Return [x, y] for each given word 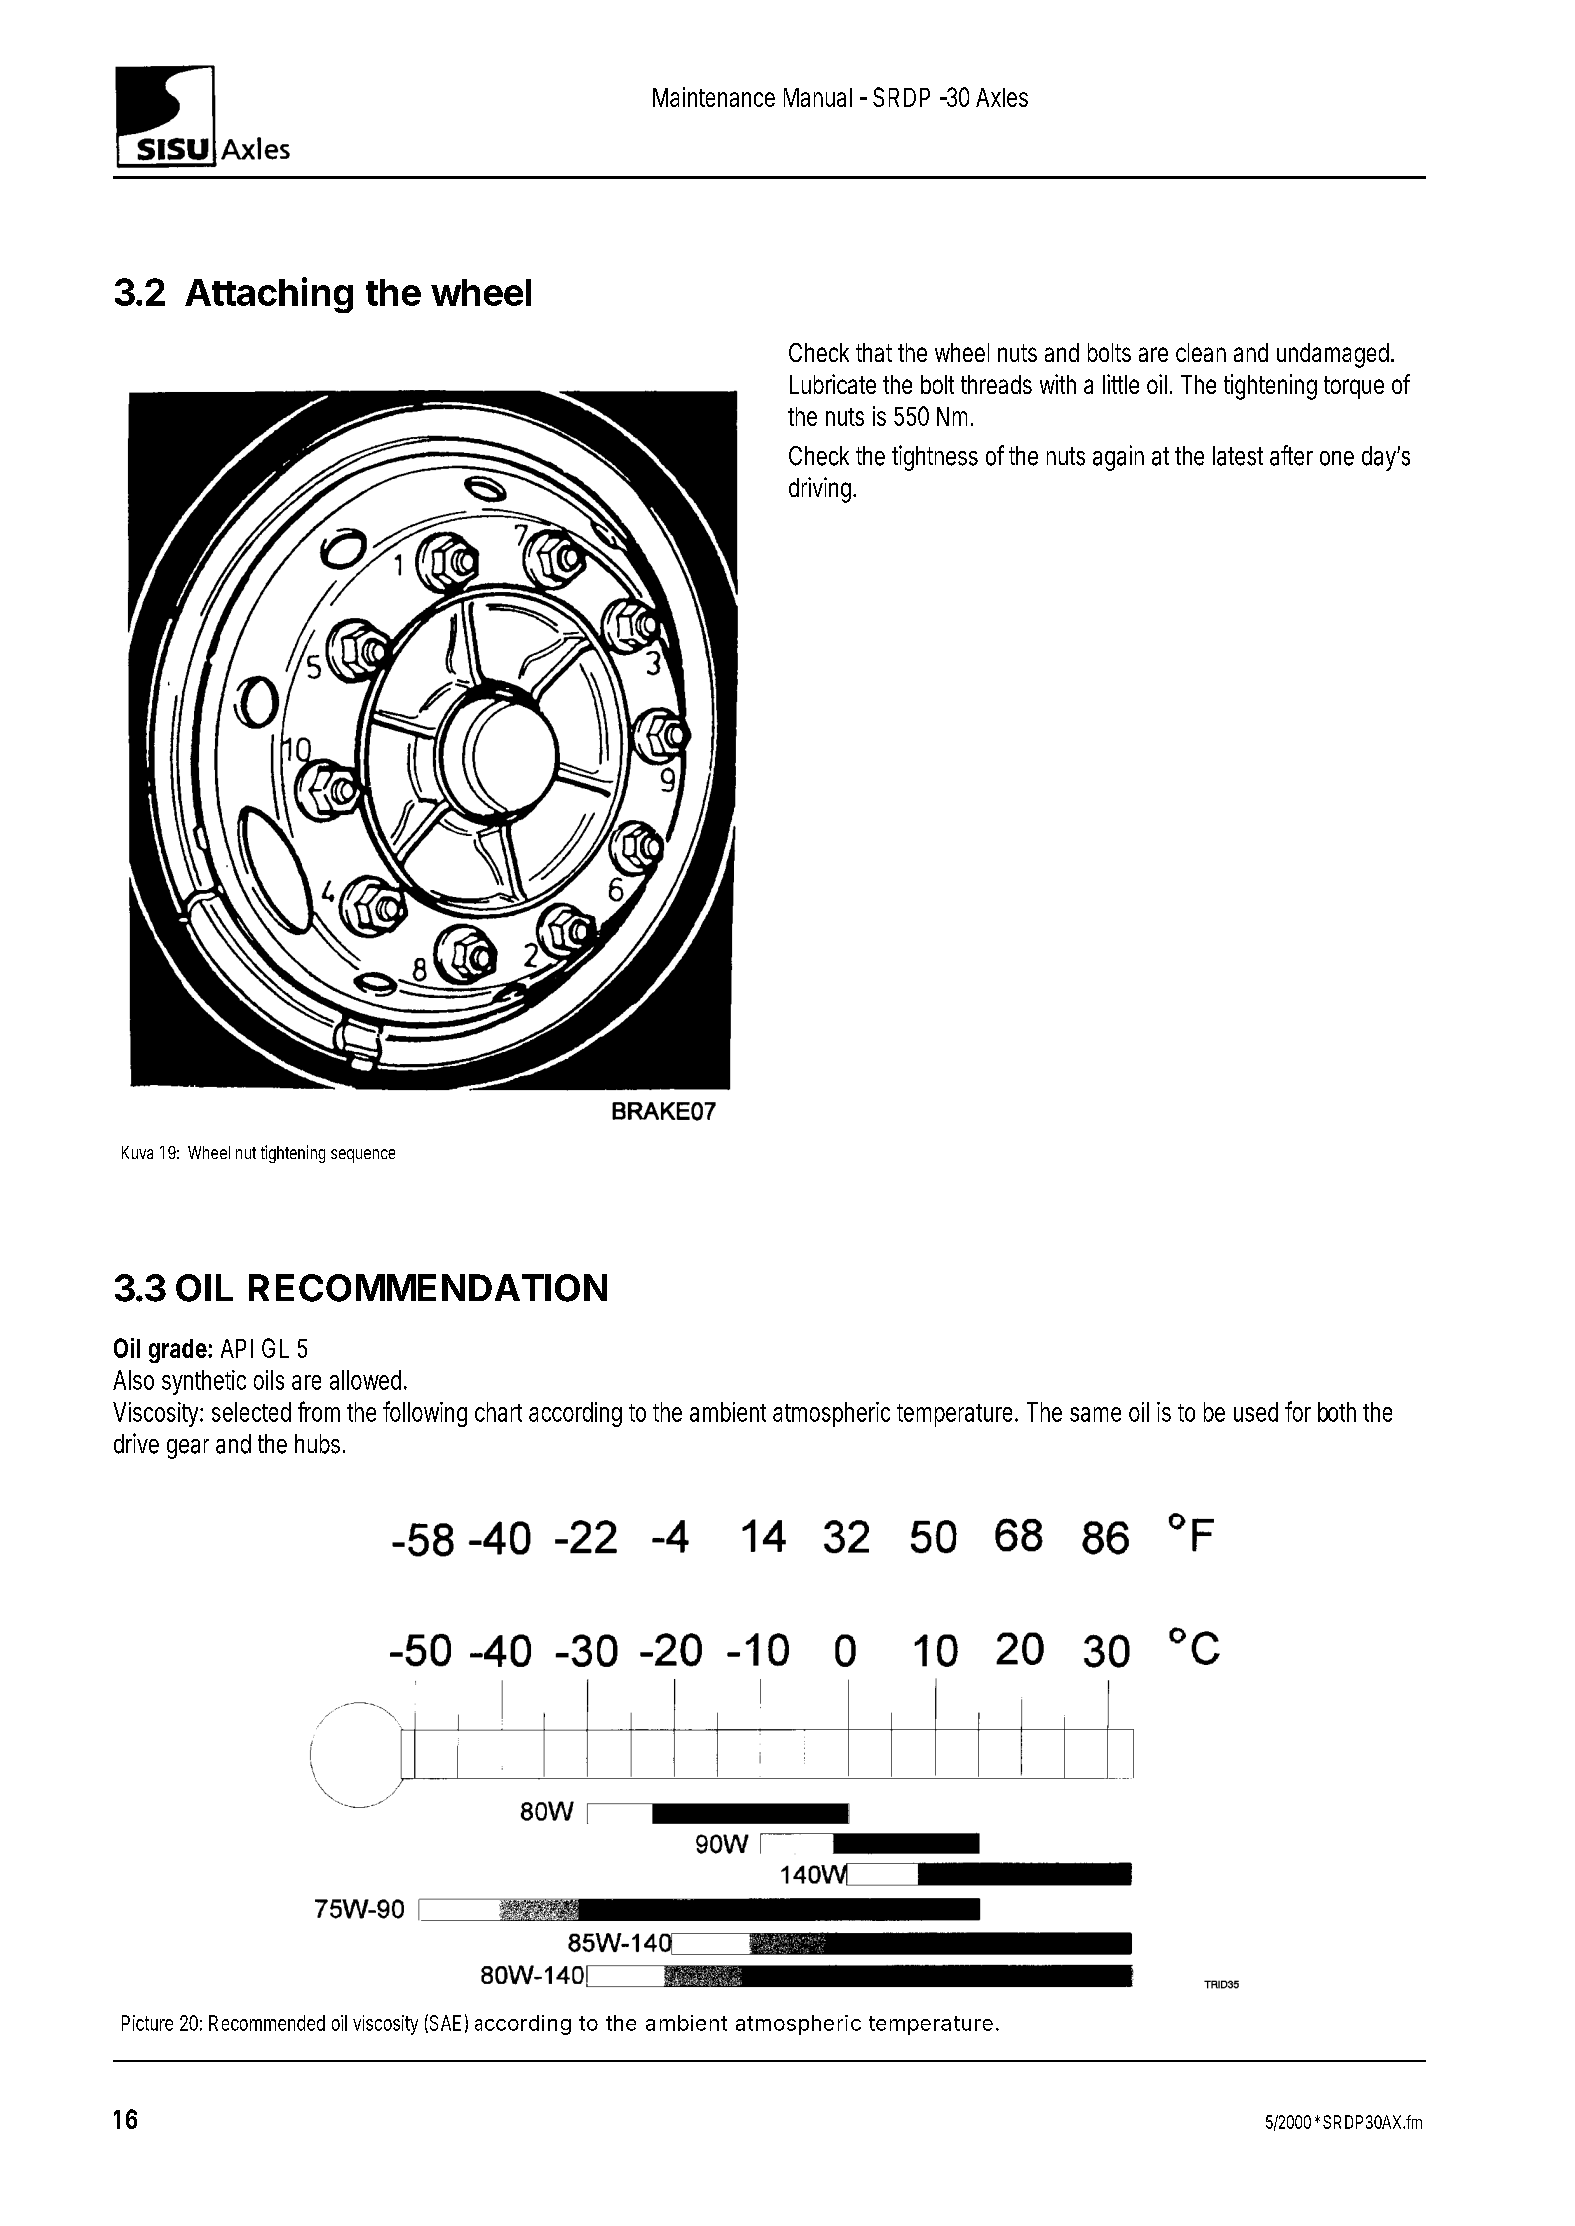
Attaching [269, 295]
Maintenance [714, 97]
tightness [935, 458]
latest [1238, 456]
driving [821, 490]
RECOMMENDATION [428, 1288]
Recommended [267, 2023]
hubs [319, 1444]
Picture [147, 2023]
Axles [1002, 97]
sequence [363, 1156]
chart [498, 1412]
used [1256, 1412]
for [1298, 1411]
